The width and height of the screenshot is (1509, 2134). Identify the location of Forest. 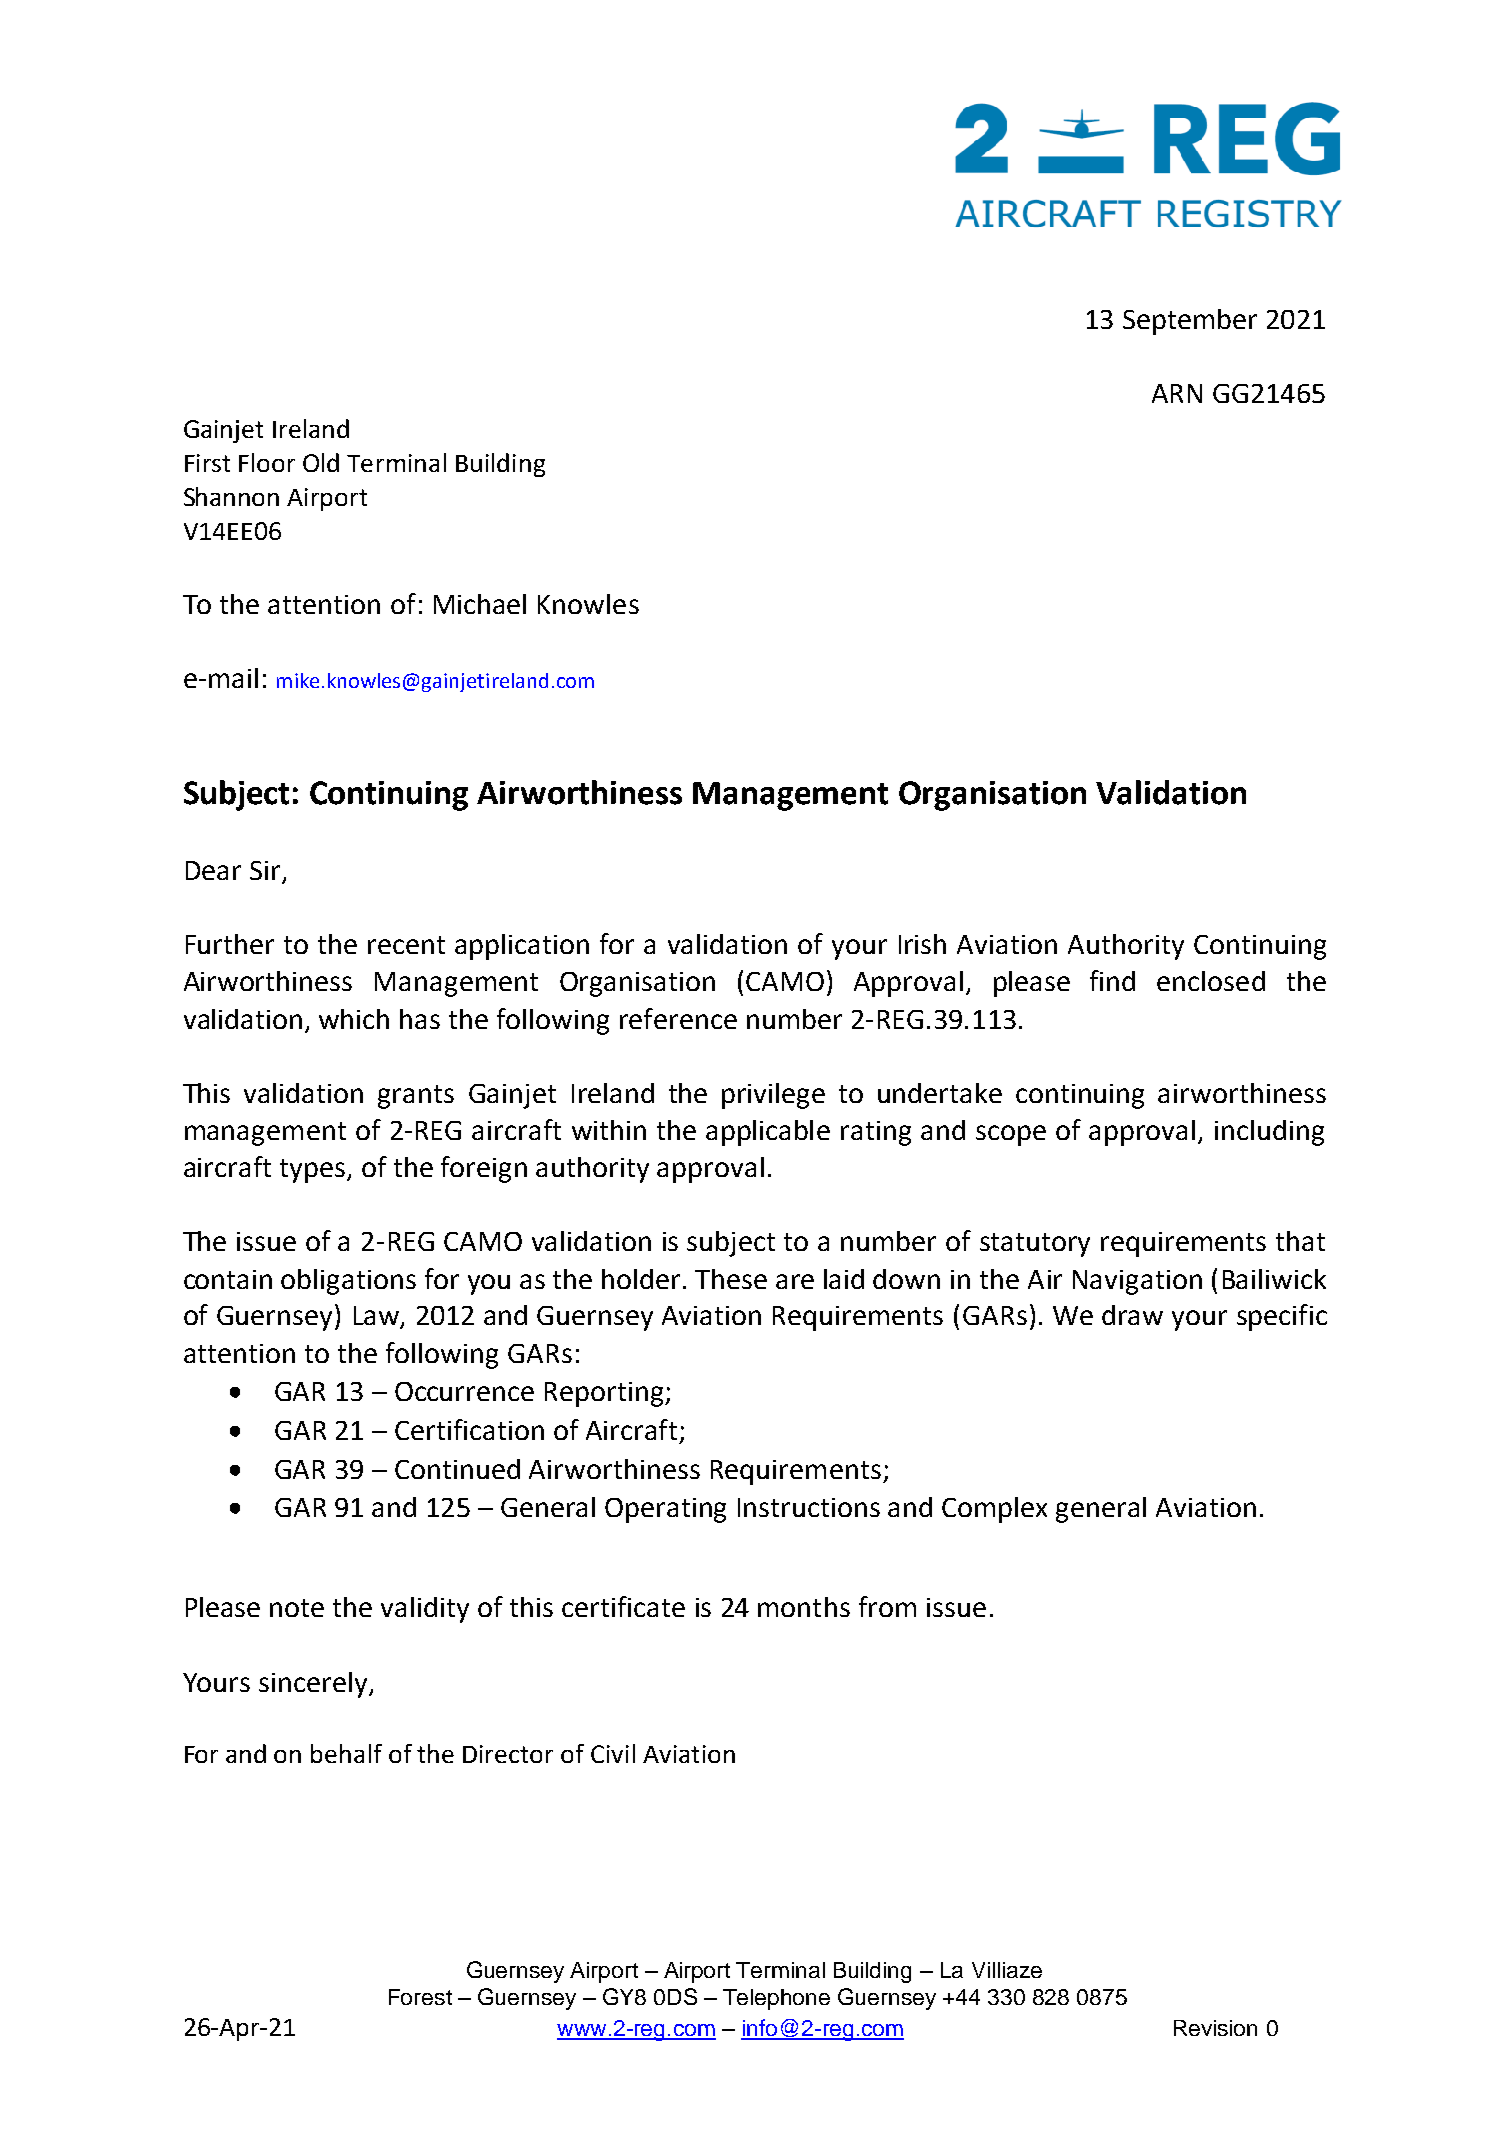
(420, 1997).
